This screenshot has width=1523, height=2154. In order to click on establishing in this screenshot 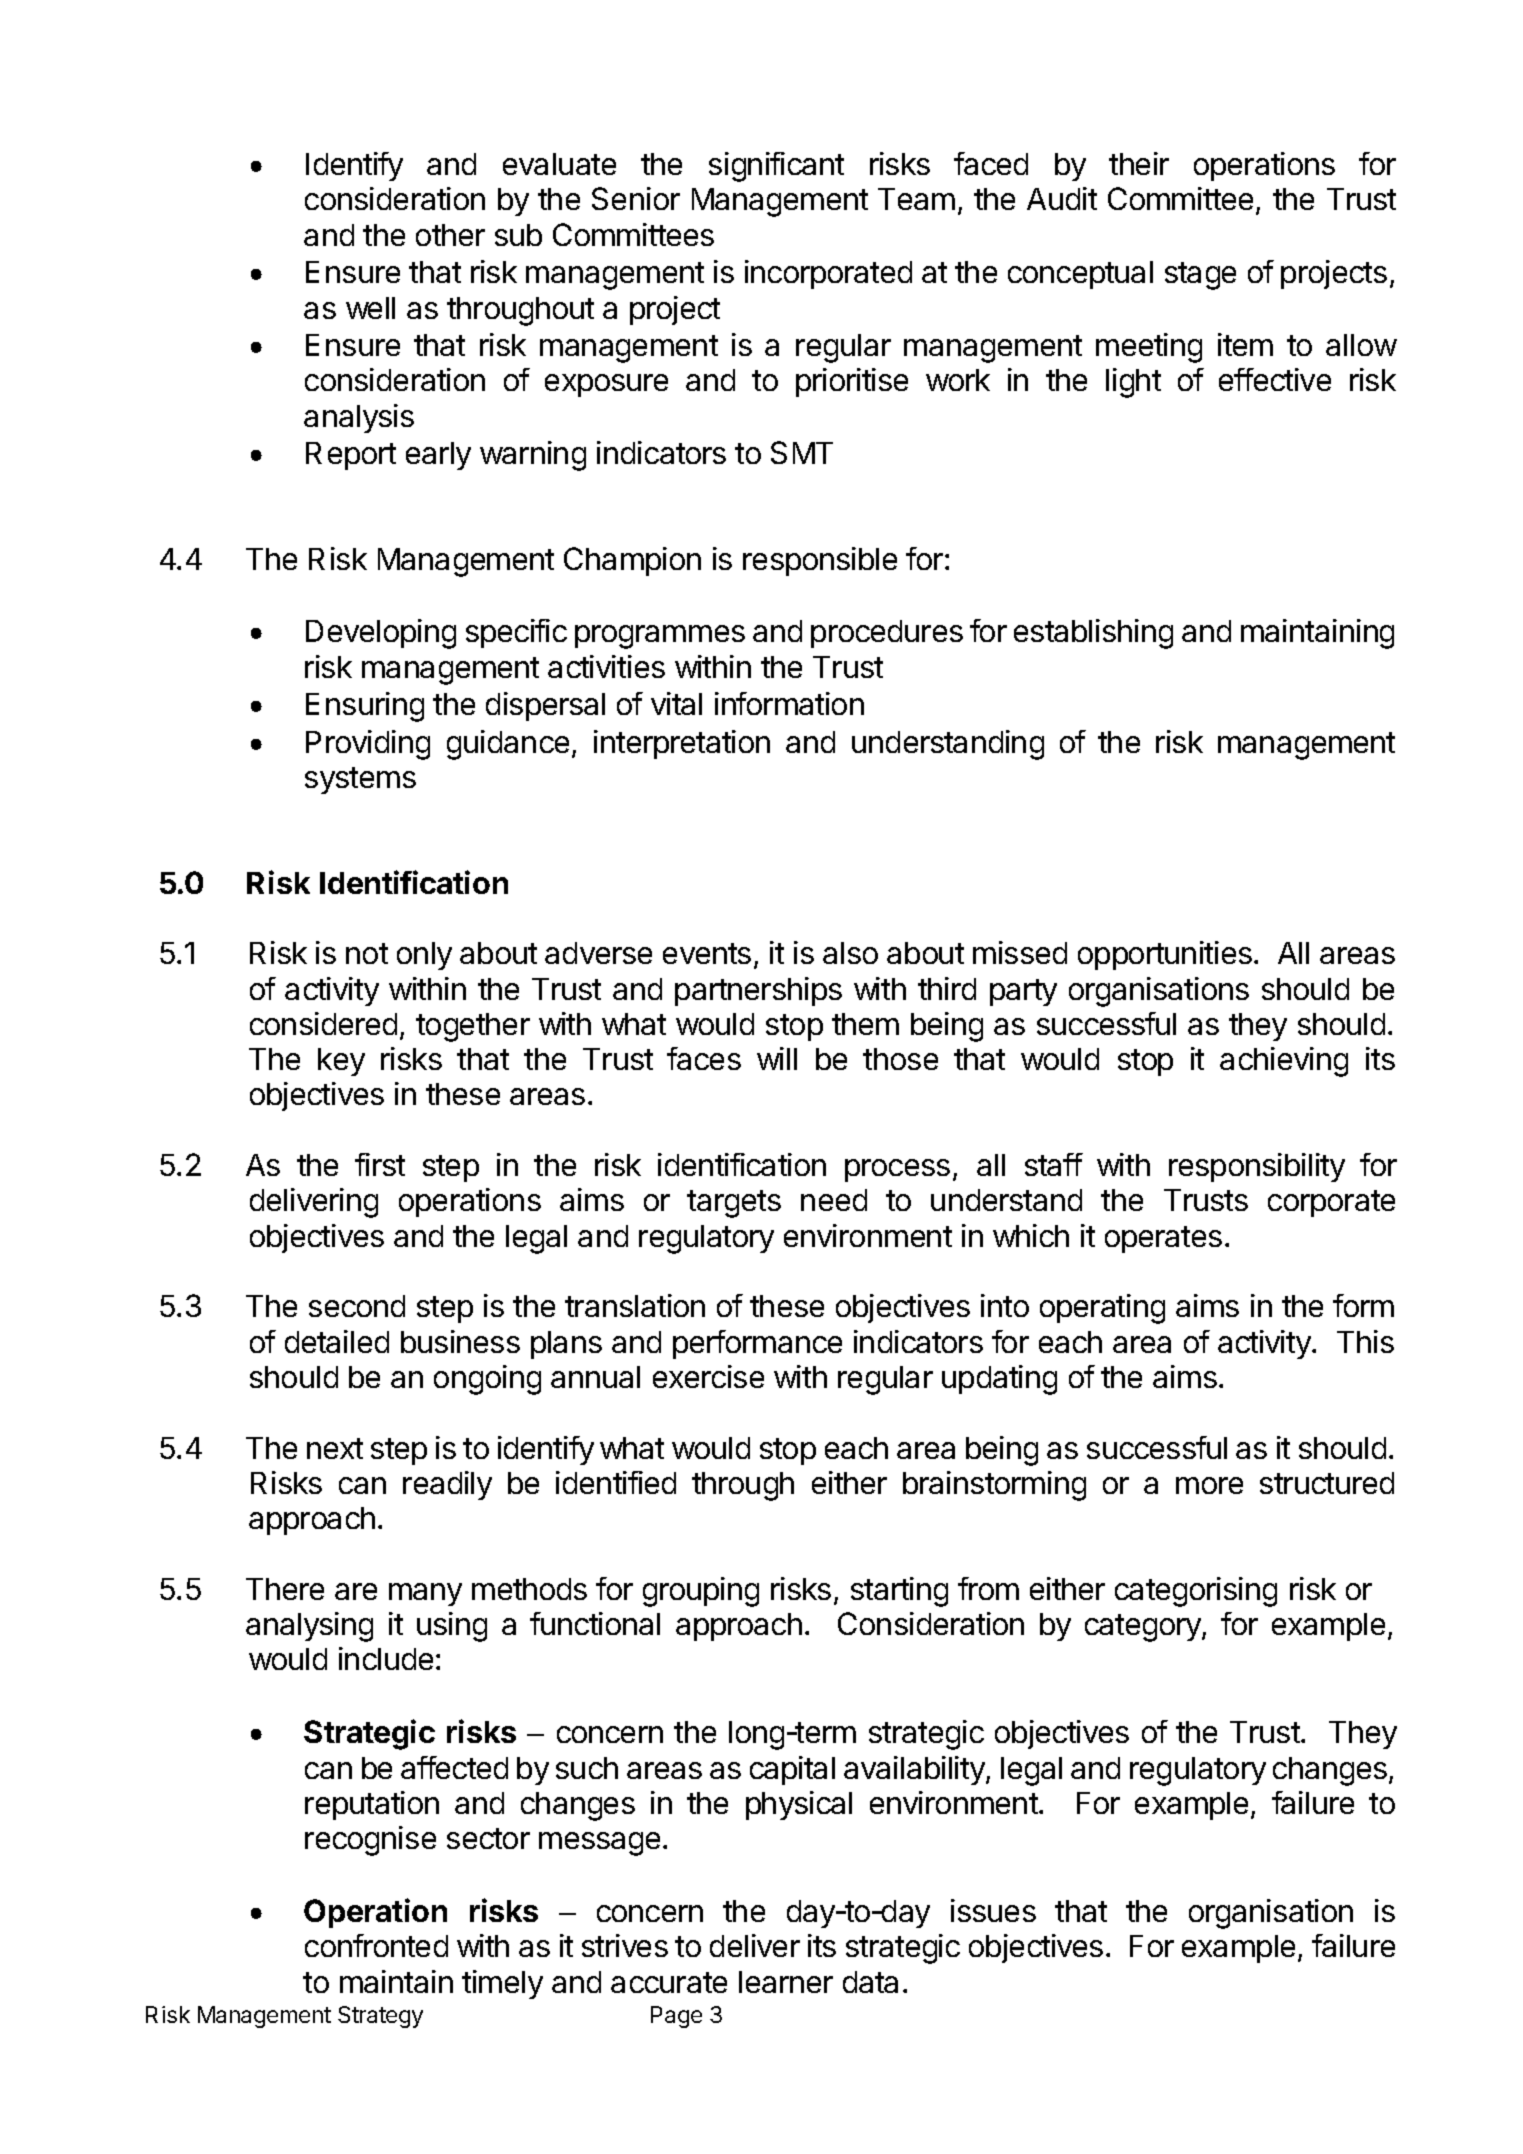, I will do `click(1093, 634)`.
